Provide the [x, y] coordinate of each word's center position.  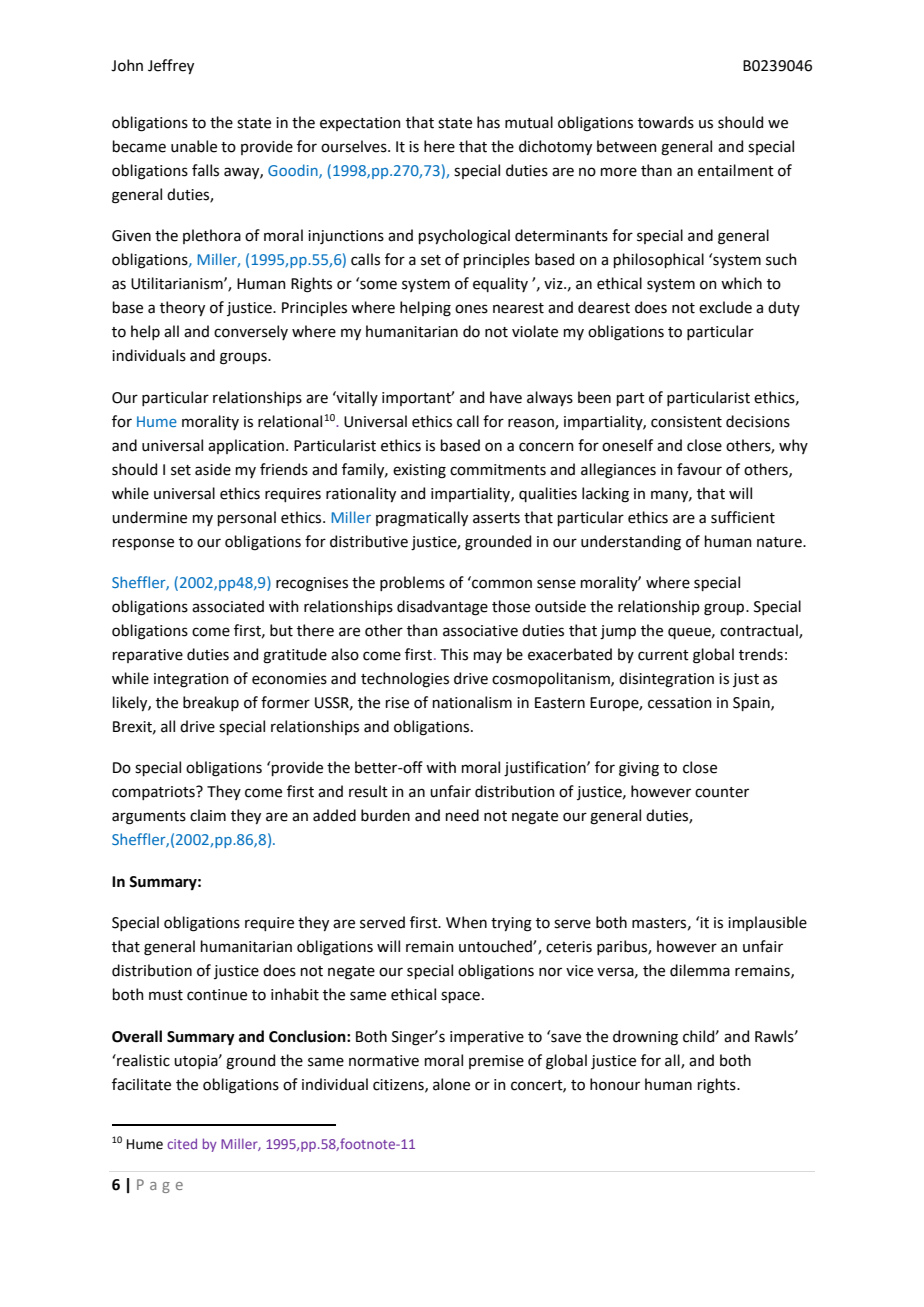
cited [182, 1143]
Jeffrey [171, 66]
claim [208, 815]
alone [451, 1084]
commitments [498, 470]
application [246, 446]
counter [722, 792]
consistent [686, 422]
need [462, 815]
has [488, 122]
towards [666, 122]
